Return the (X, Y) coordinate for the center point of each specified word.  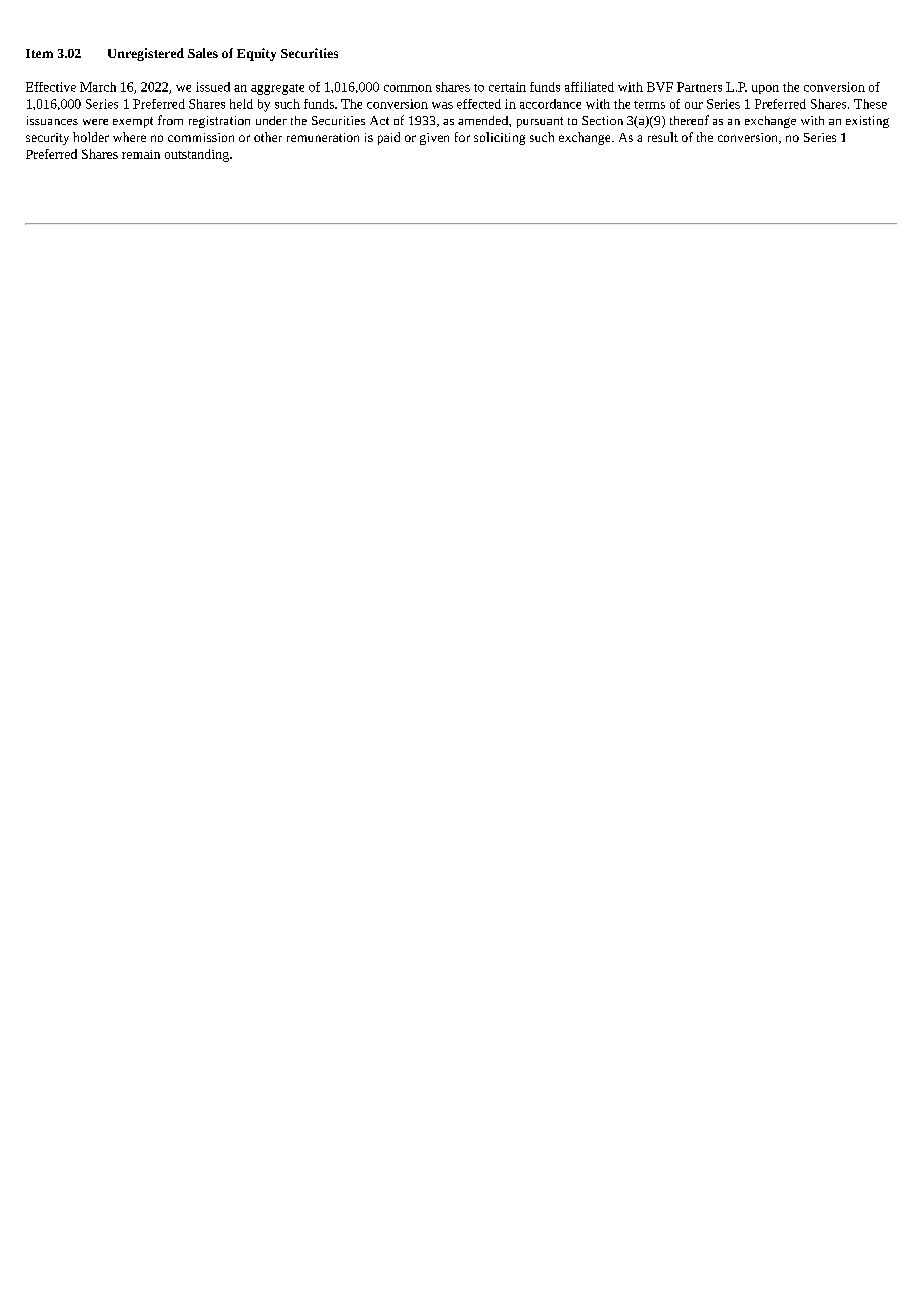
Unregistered (146, 54)
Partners (699, 87)
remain (141, 154)
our (694, 105)
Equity (256, 54)
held (241, 104)
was (442, 105)
